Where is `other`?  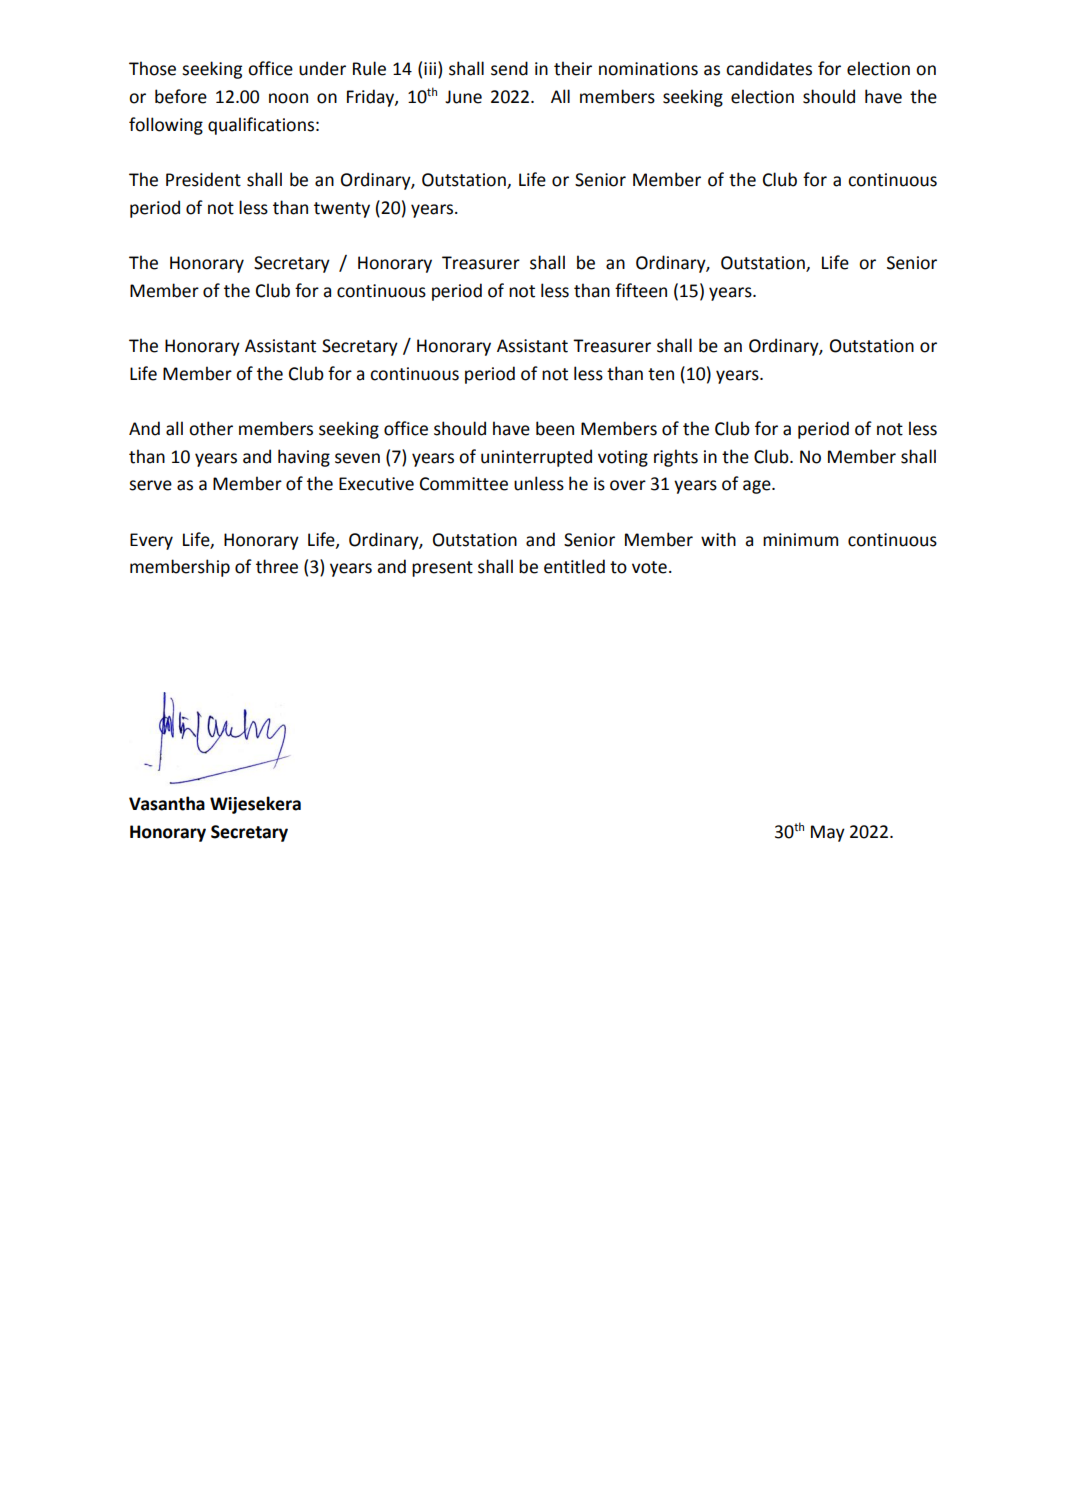
other is located at coordinates (211, 428).
